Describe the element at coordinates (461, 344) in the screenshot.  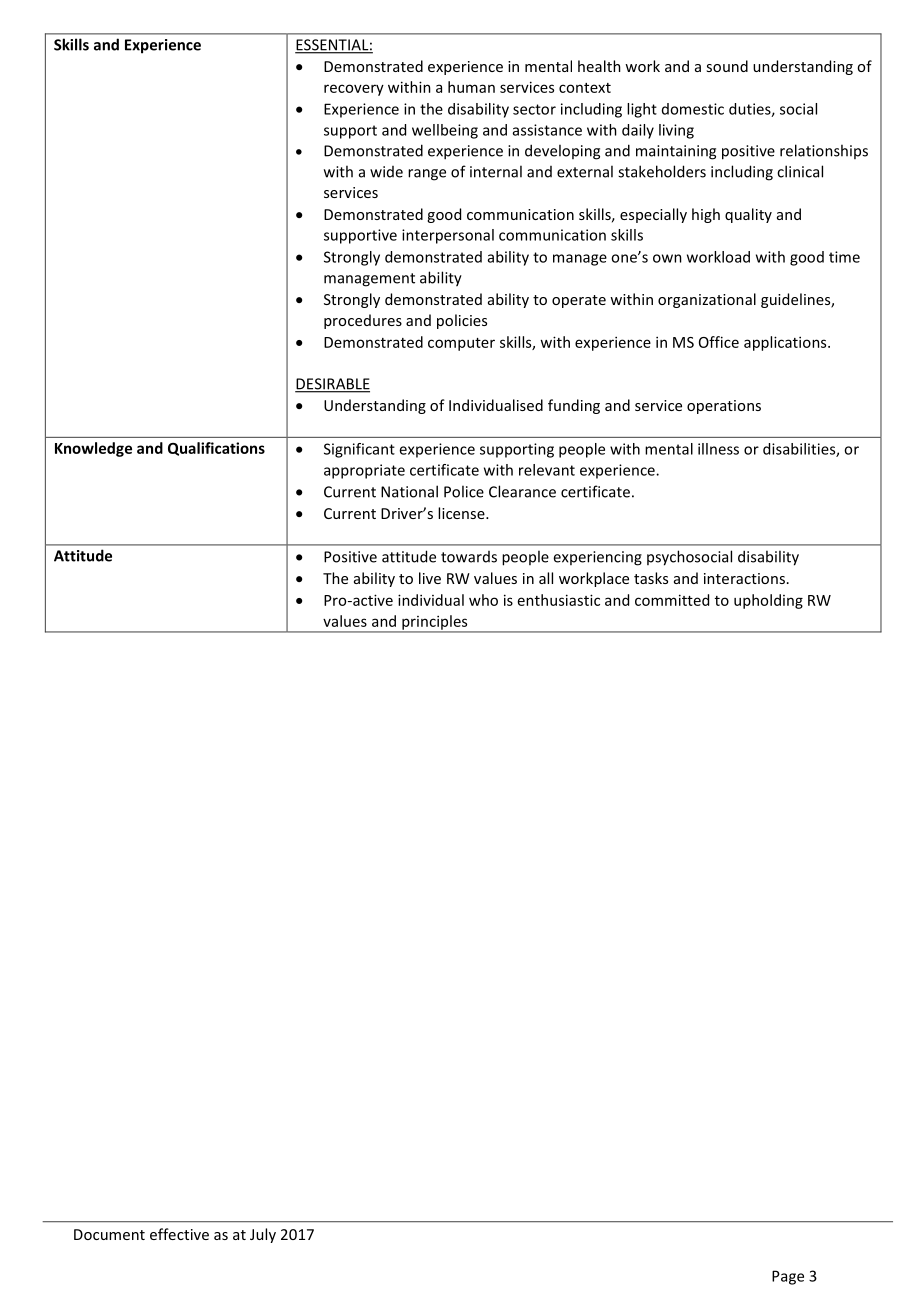
I see `computer` at that location.
